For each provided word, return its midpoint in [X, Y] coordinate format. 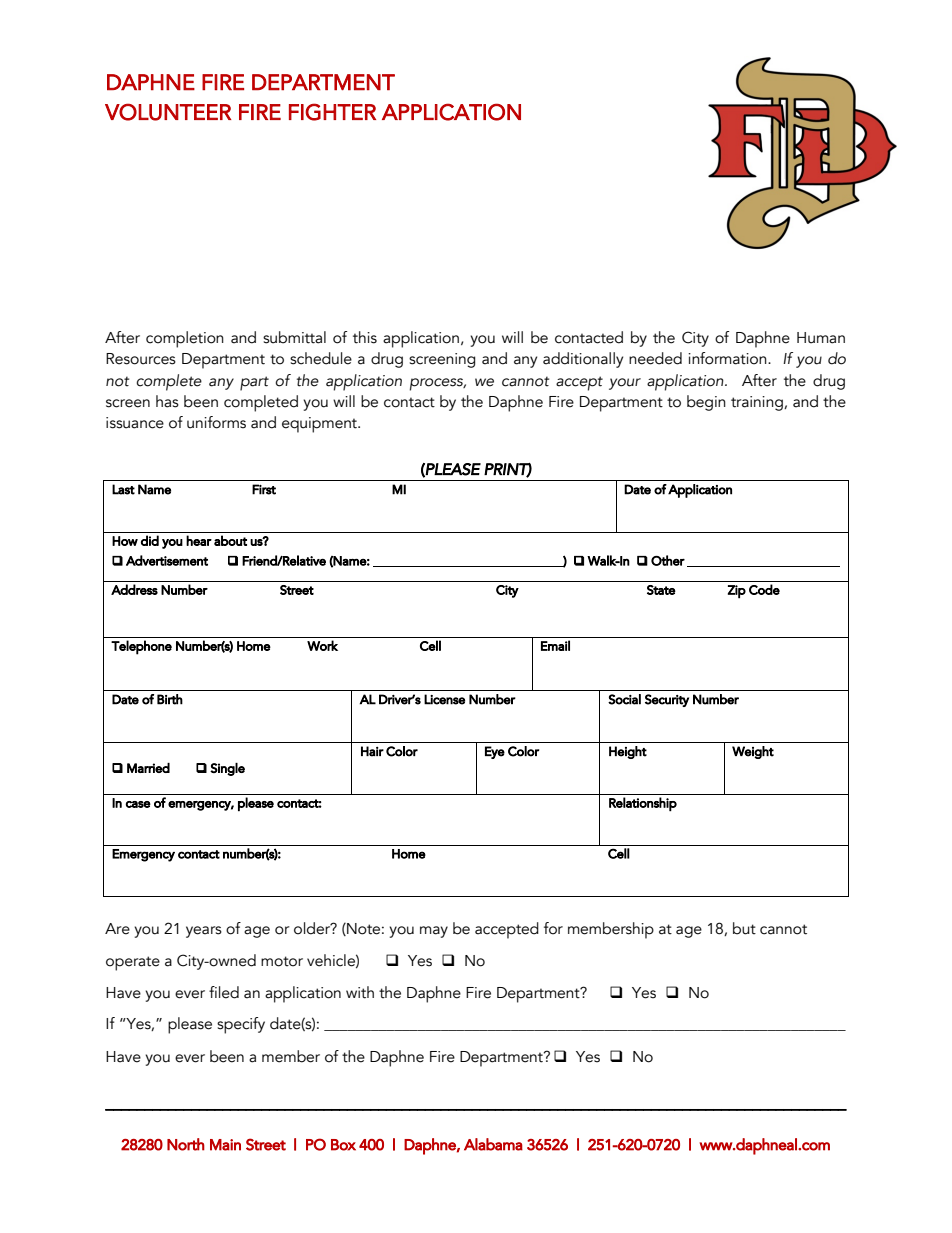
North [186, 1144]
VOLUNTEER [168, 112]
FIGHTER [332, 112]
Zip [737, 592]
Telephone [141, 647]
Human [821, 338]
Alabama [493, 1144]
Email [555, 645]
